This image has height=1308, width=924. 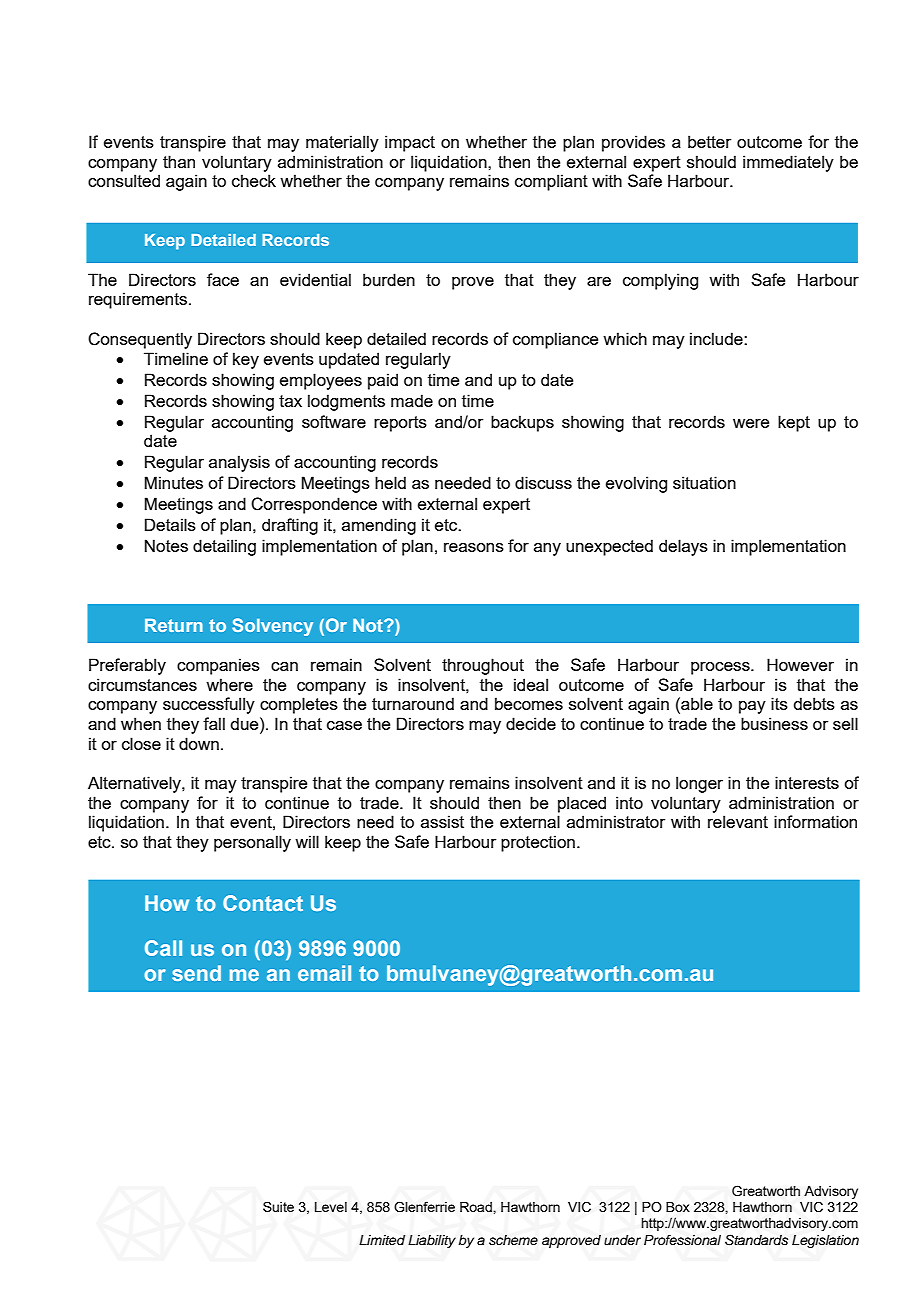 I want to click on were, so click(x=751, y=423).
